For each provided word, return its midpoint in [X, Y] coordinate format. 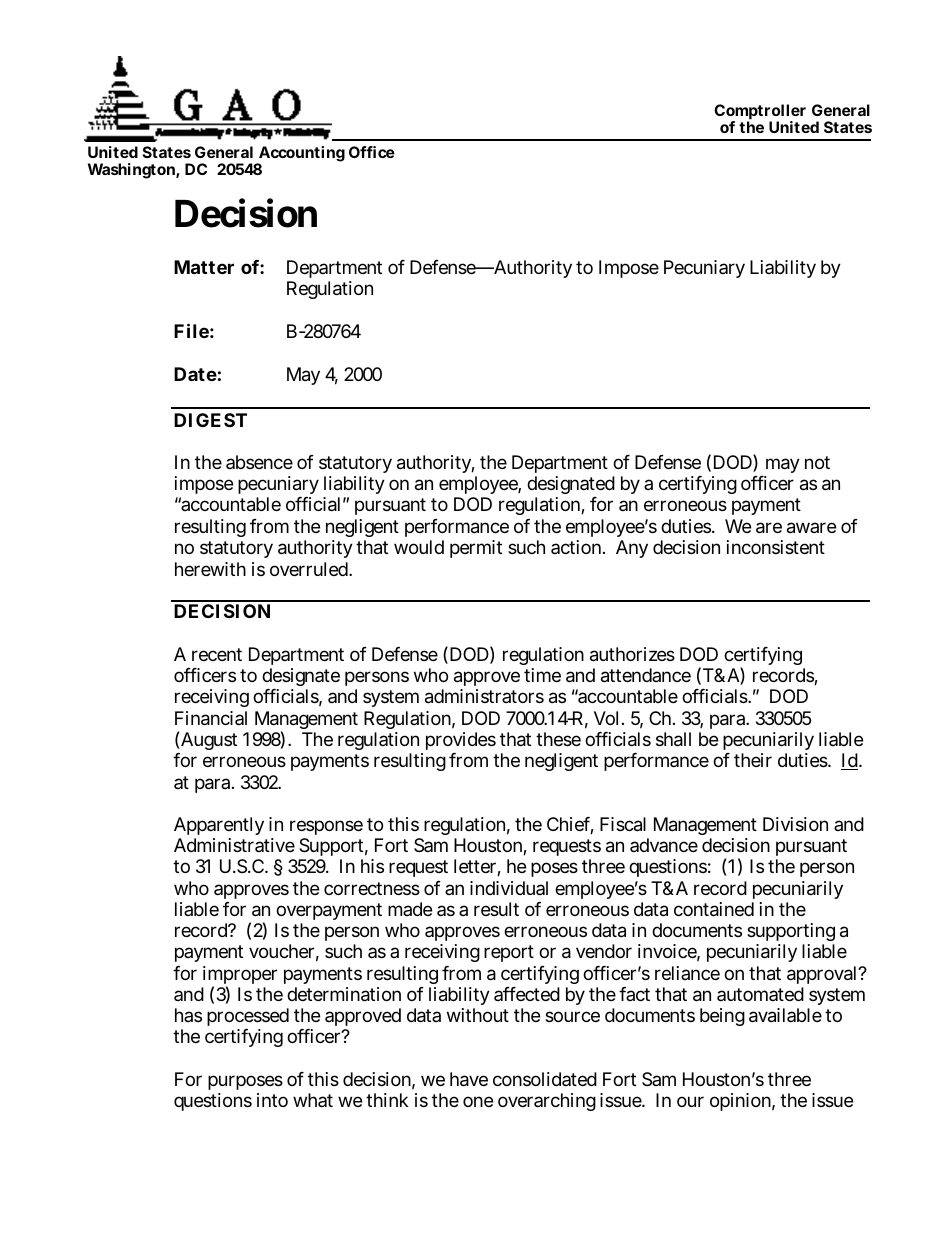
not [817, 462]
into [272, 1100]
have [469, 1079]
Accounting [301, 155]
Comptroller [760, 113]
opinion [742, 1102]
